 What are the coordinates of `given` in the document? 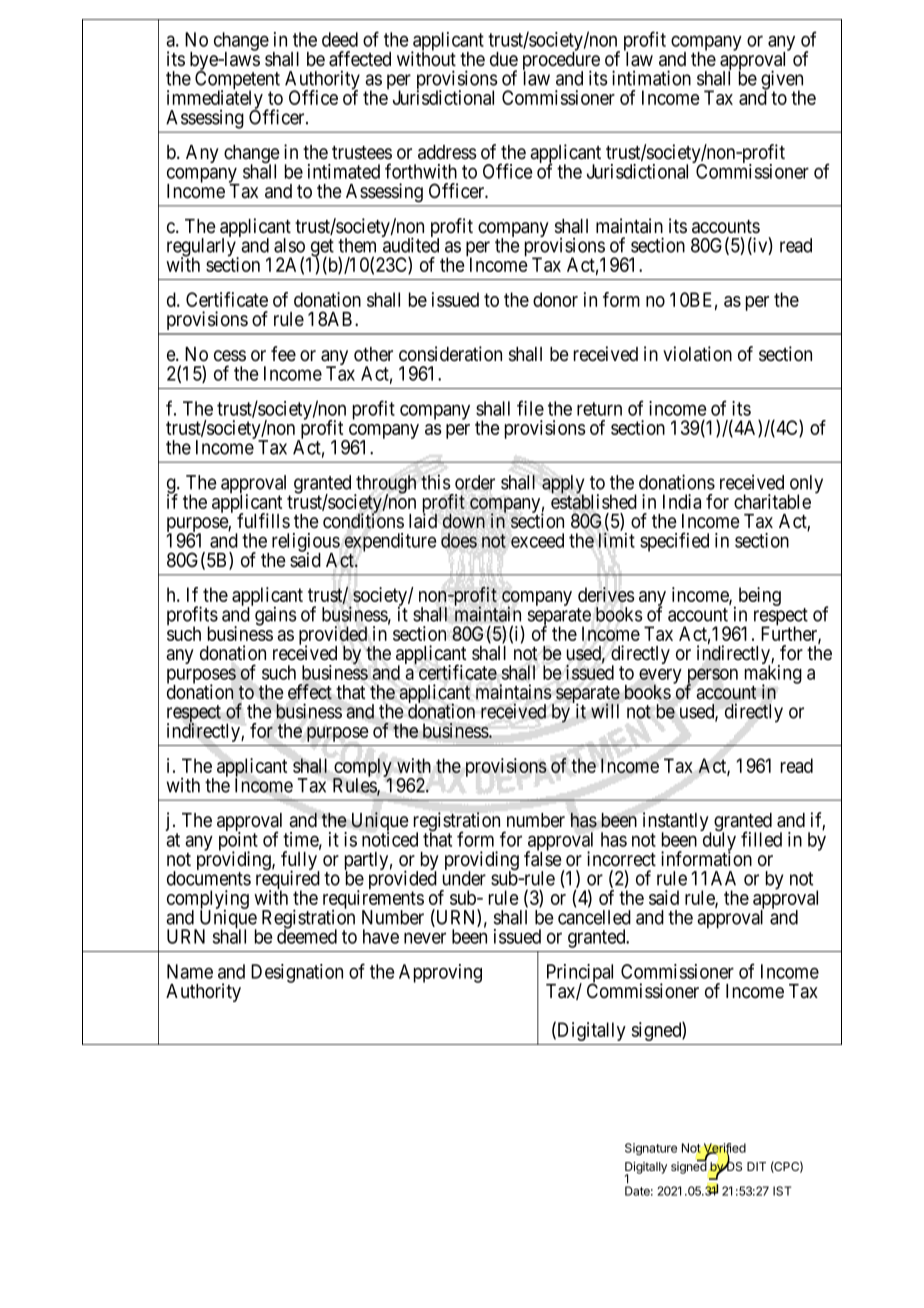 It's located at (782, 81).
